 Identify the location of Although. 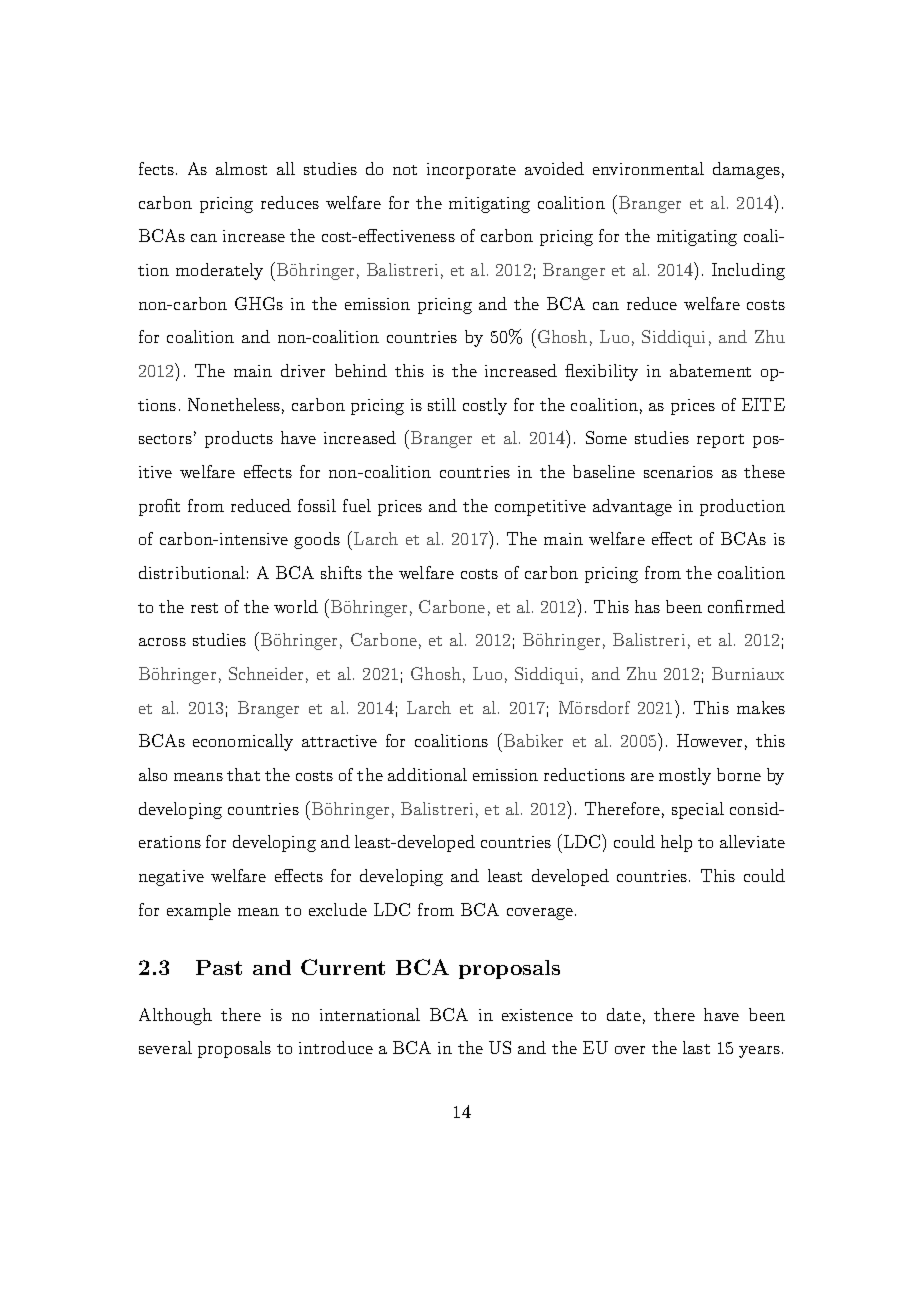
(175, 1016).
